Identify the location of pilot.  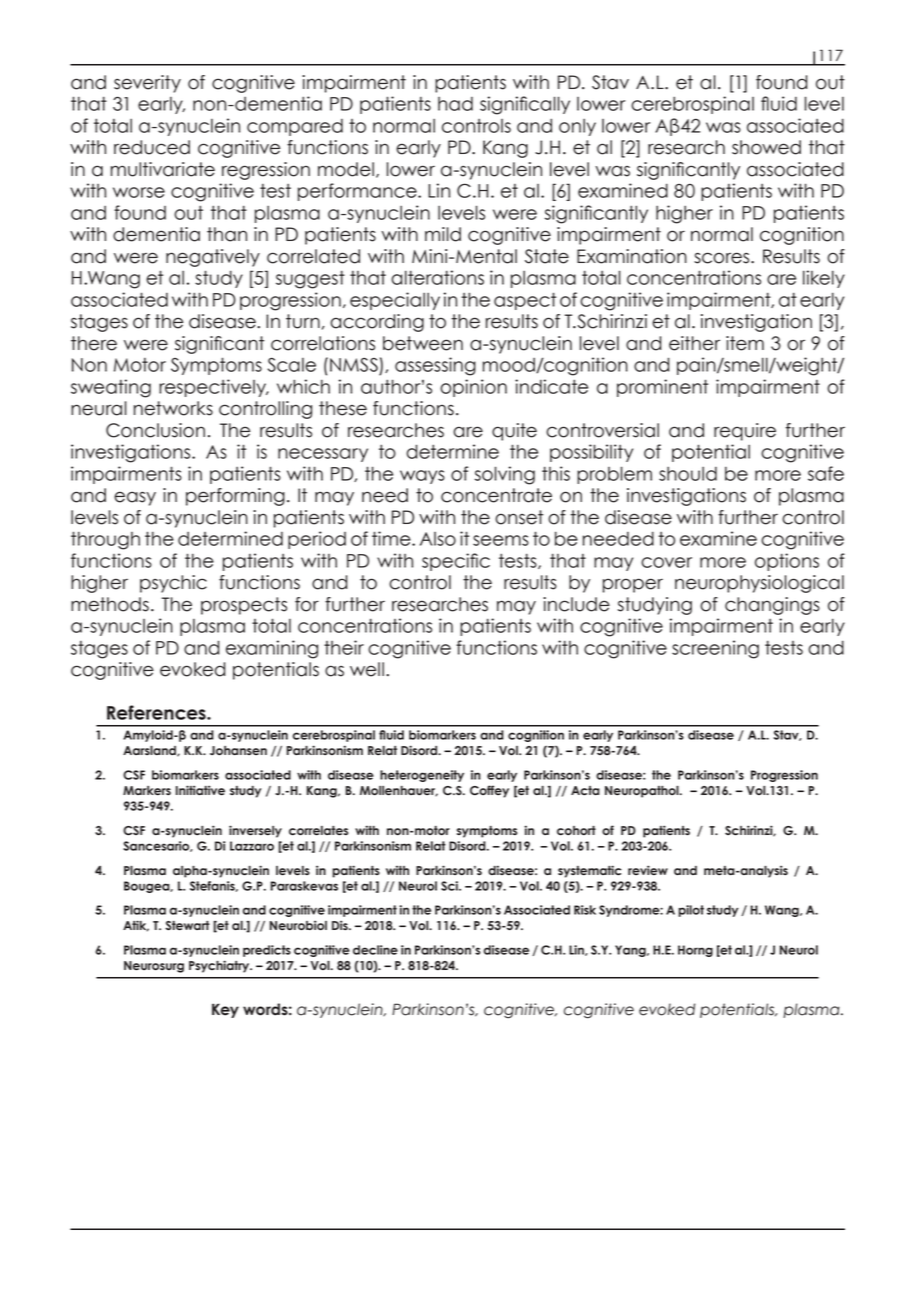
(691, 911).
